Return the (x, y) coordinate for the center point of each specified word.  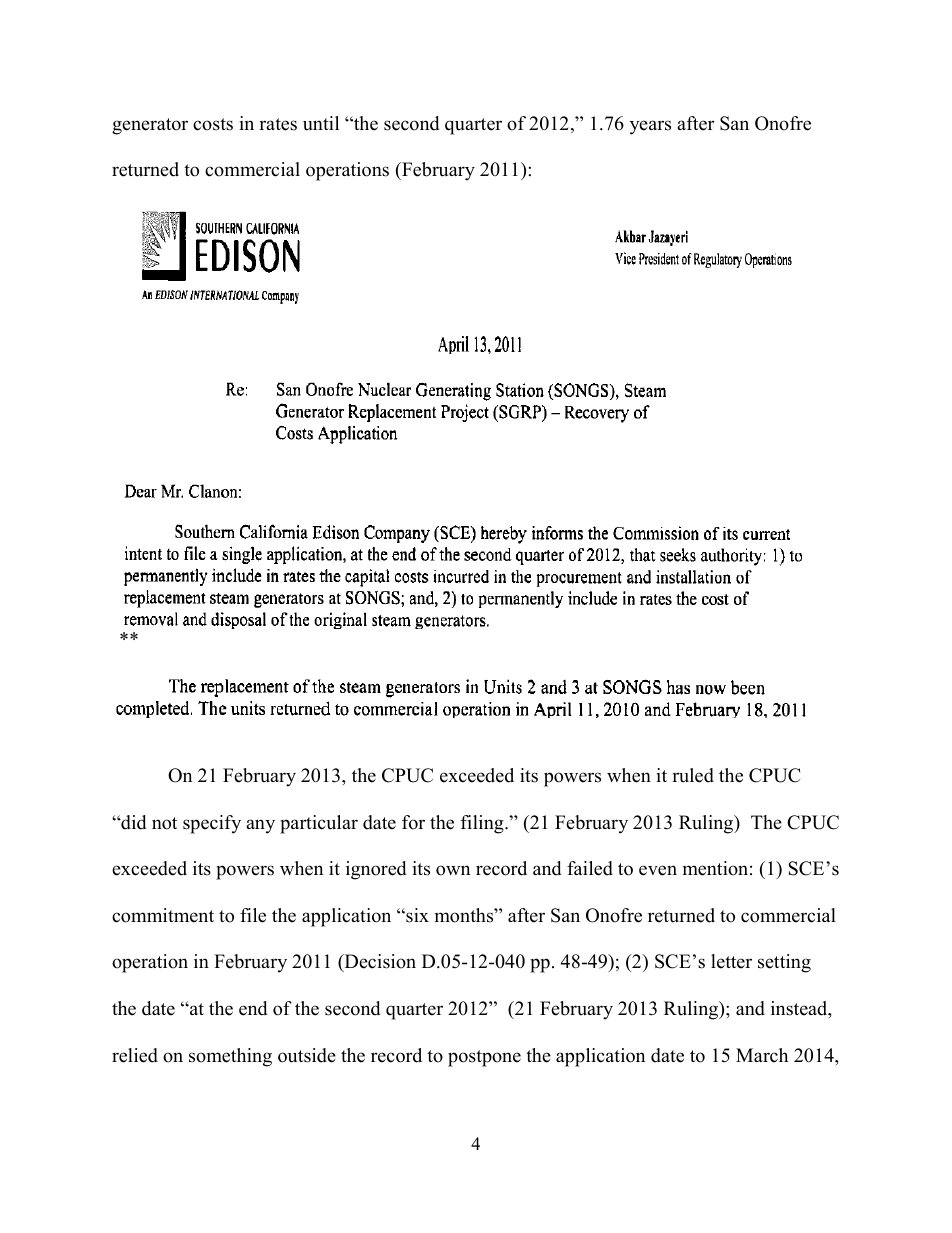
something (230, 1057)
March (762, 1055)
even (658, 870)
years (650, 127)
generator (150, 126)
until (321, 123)
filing (483, 824)
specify (212, 824)
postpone (484, 1058)
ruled (693, 775)
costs (213, 124)
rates (278, 124)
